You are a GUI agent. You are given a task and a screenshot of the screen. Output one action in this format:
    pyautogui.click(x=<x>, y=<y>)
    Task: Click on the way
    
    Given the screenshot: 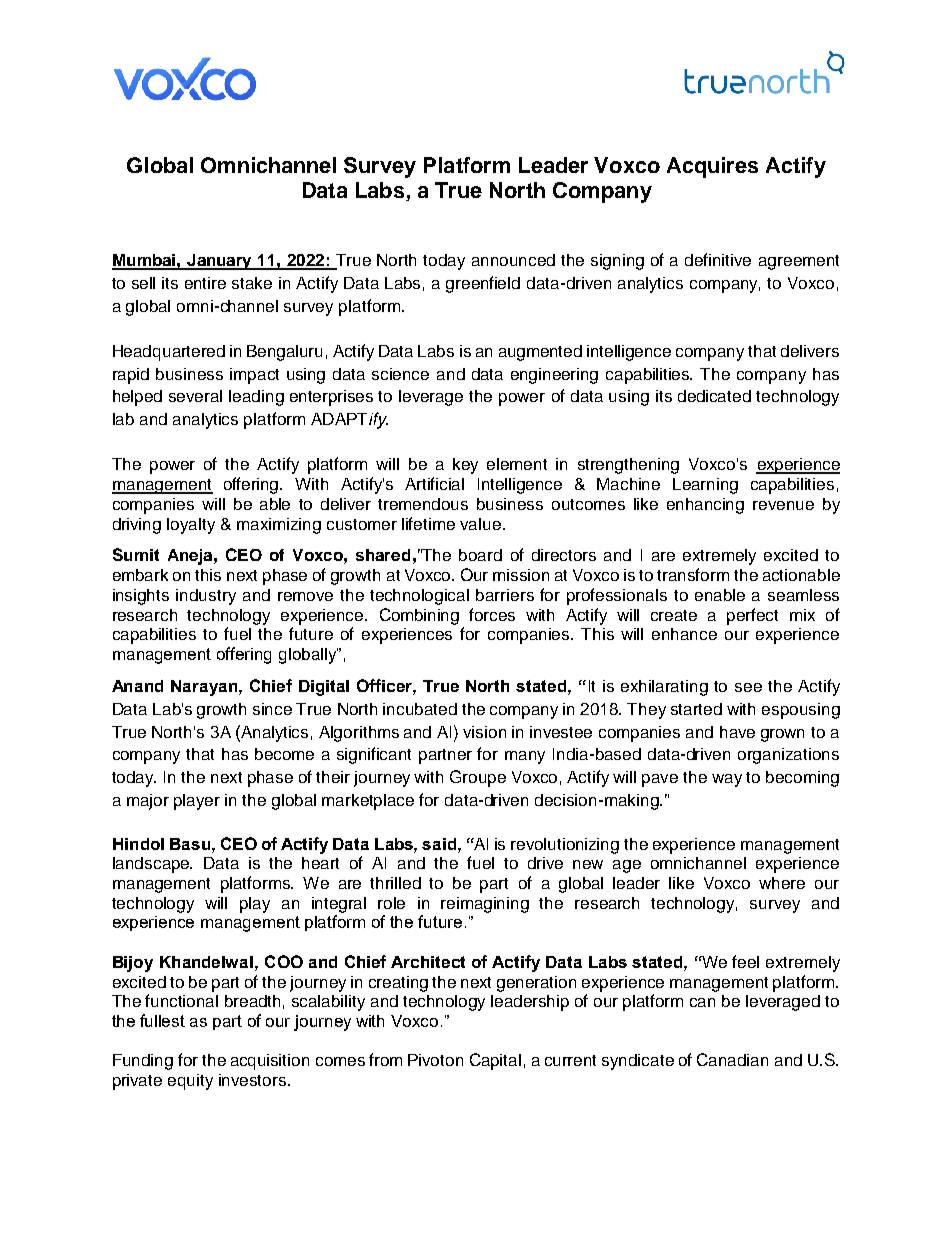 What is the action you would take?
    pyautogui.click(x=727, y=780)
